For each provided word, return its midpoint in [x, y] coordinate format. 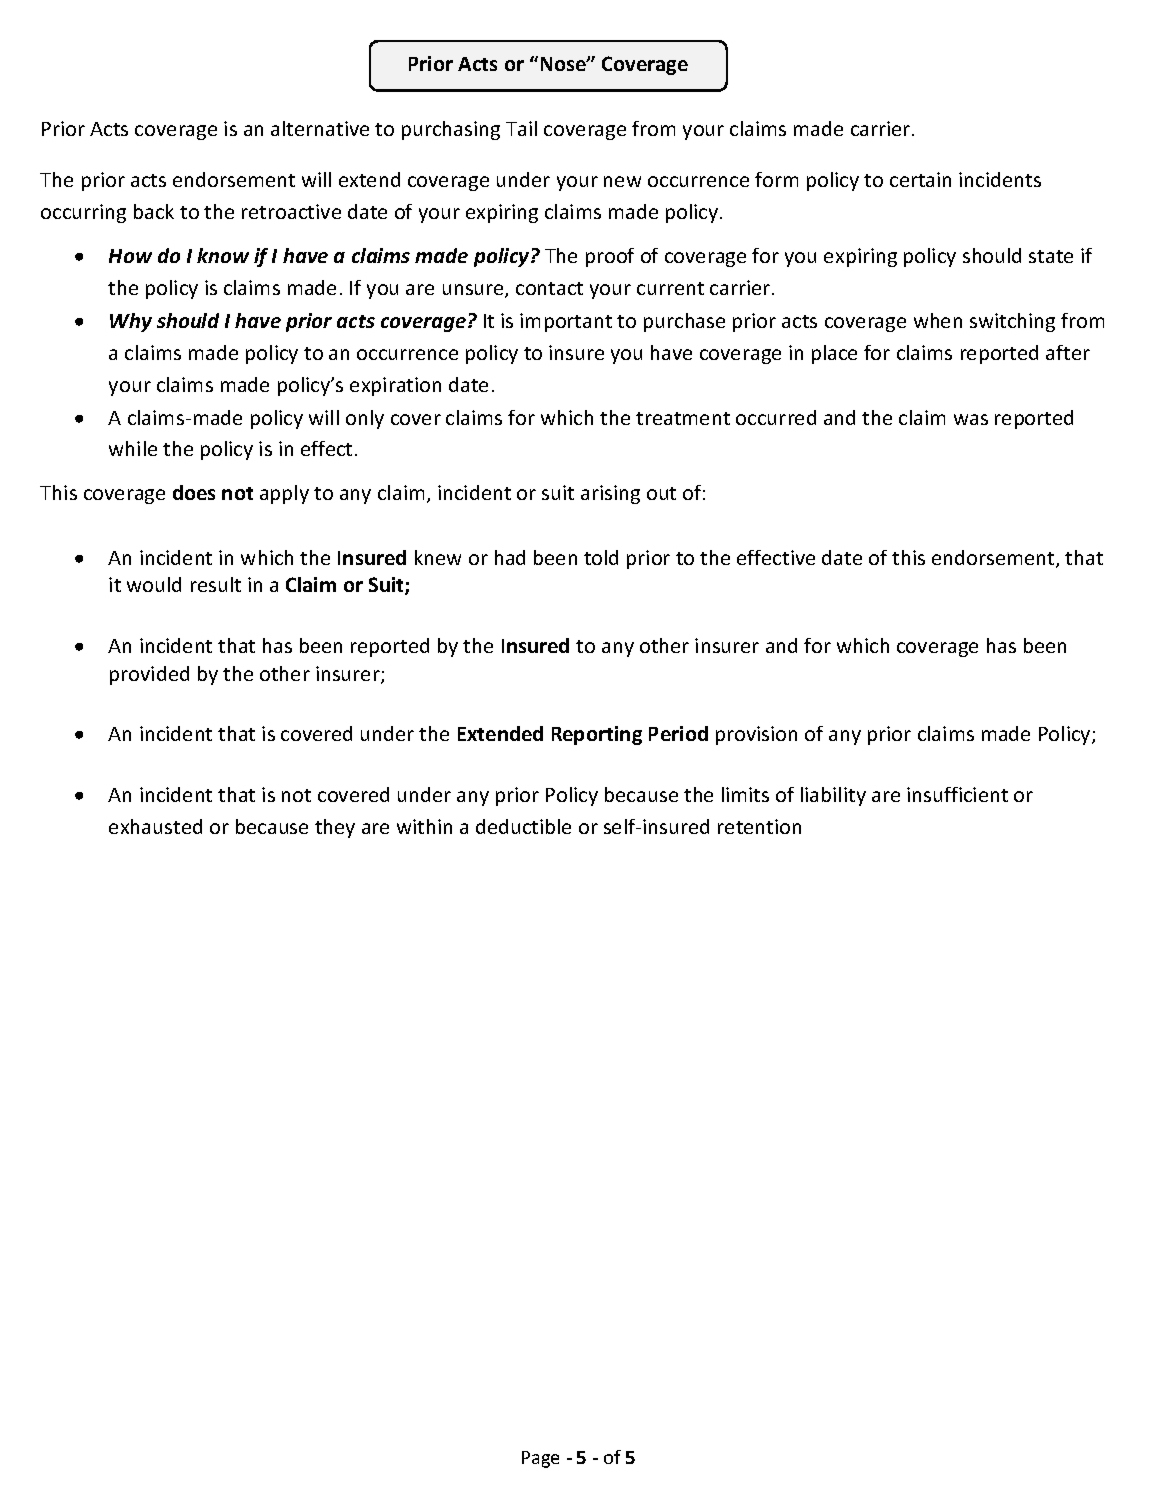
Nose [564, 64]
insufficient [957, 794]
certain [920, 179]
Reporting [597, 735]
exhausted [155, 826]
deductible [523, 826]
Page [540, 1459]
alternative [320, 128]
